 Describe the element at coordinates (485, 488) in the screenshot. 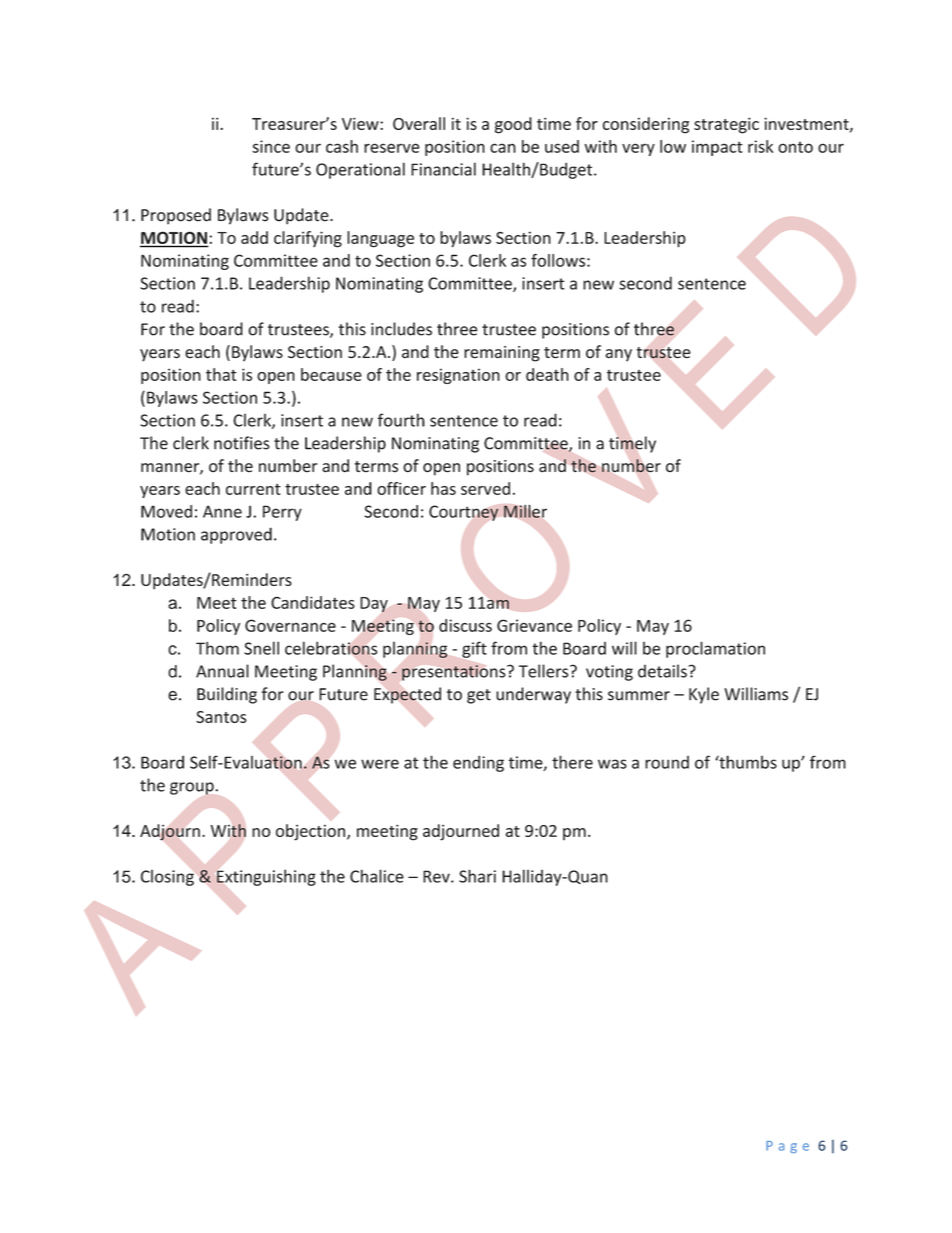

I see `served` at that location.
